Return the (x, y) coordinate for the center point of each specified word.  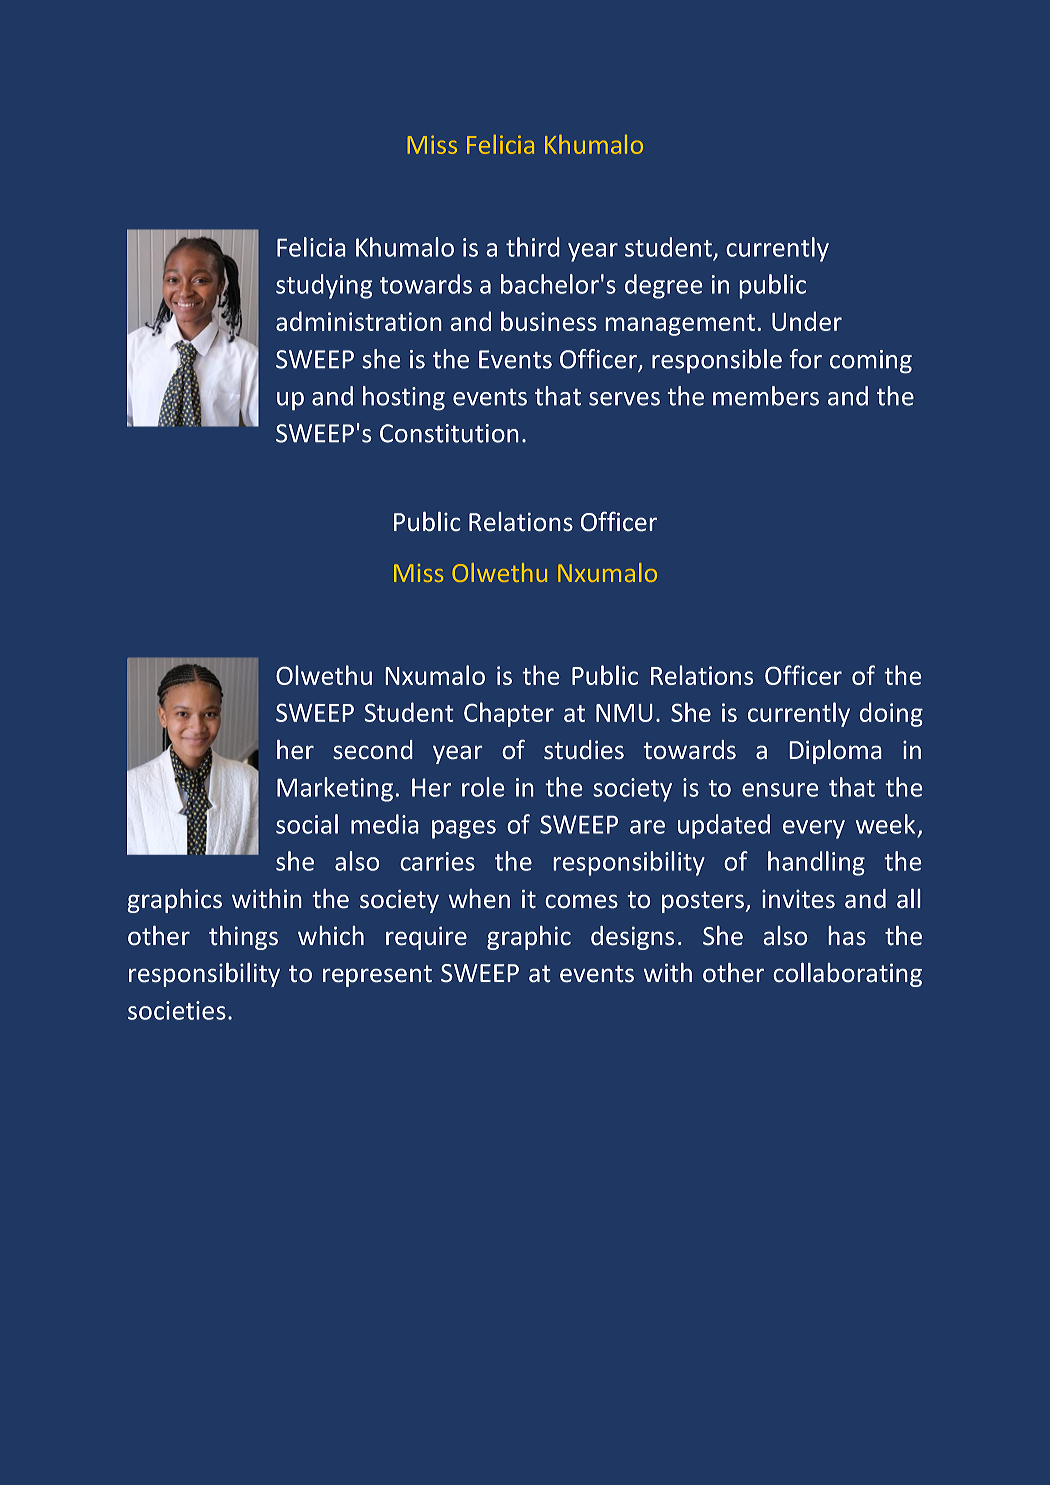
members (766, 396)
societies (177, 1010)
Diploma (835, 751)
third (533, 247)
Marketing (335, 789)
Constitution (449, 433)
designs (632, 938)
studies (584, 750)
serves (624, 399)
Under (807, 321)
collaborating (847, 974)
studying (324, 286)
